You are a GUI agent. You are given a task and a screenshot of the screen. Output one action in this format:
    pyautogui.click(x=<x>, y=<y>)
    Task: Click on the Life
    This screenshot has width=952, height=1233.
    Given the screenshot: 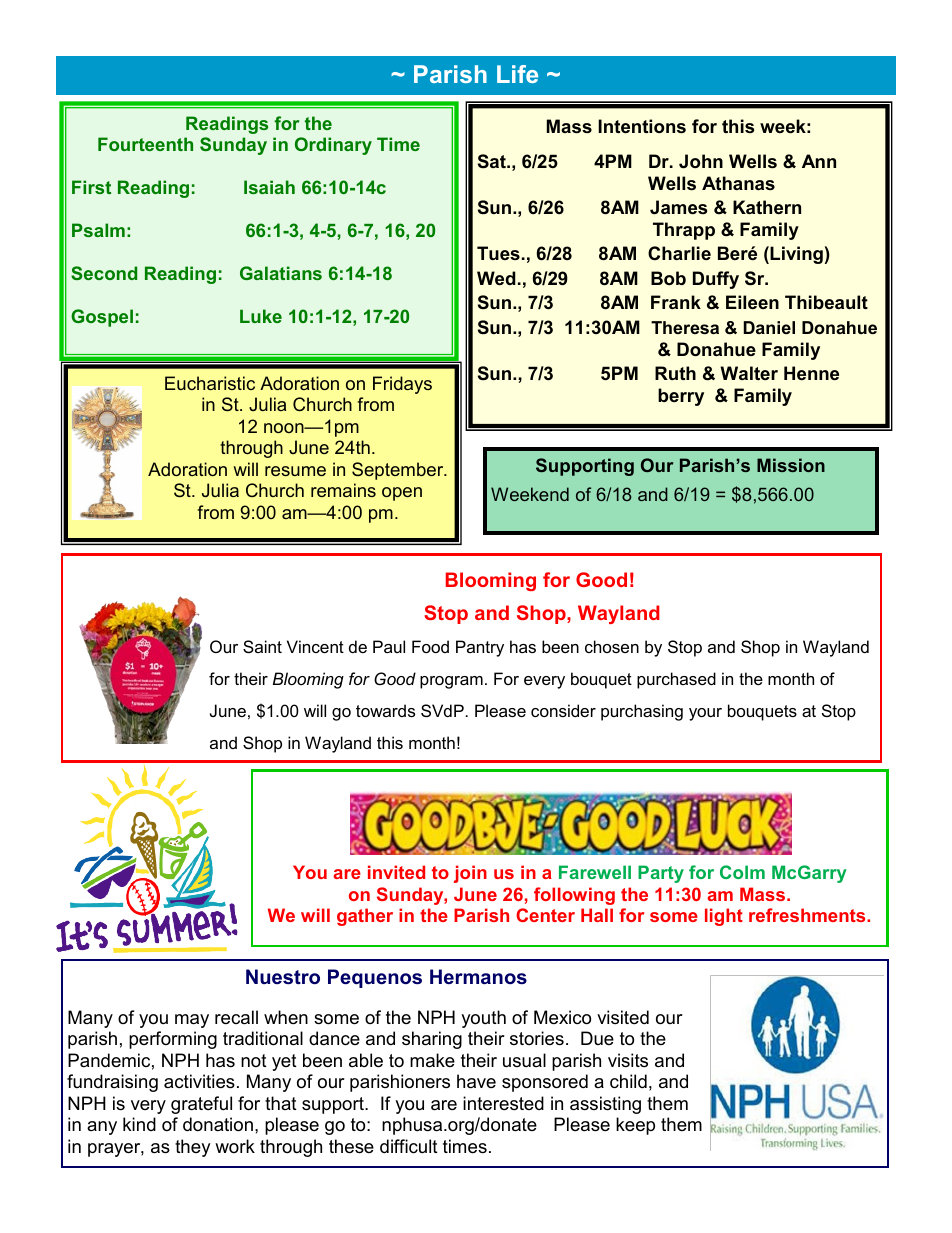 What is the action you would take?
    pyautogui.click(x=517, y=74)
